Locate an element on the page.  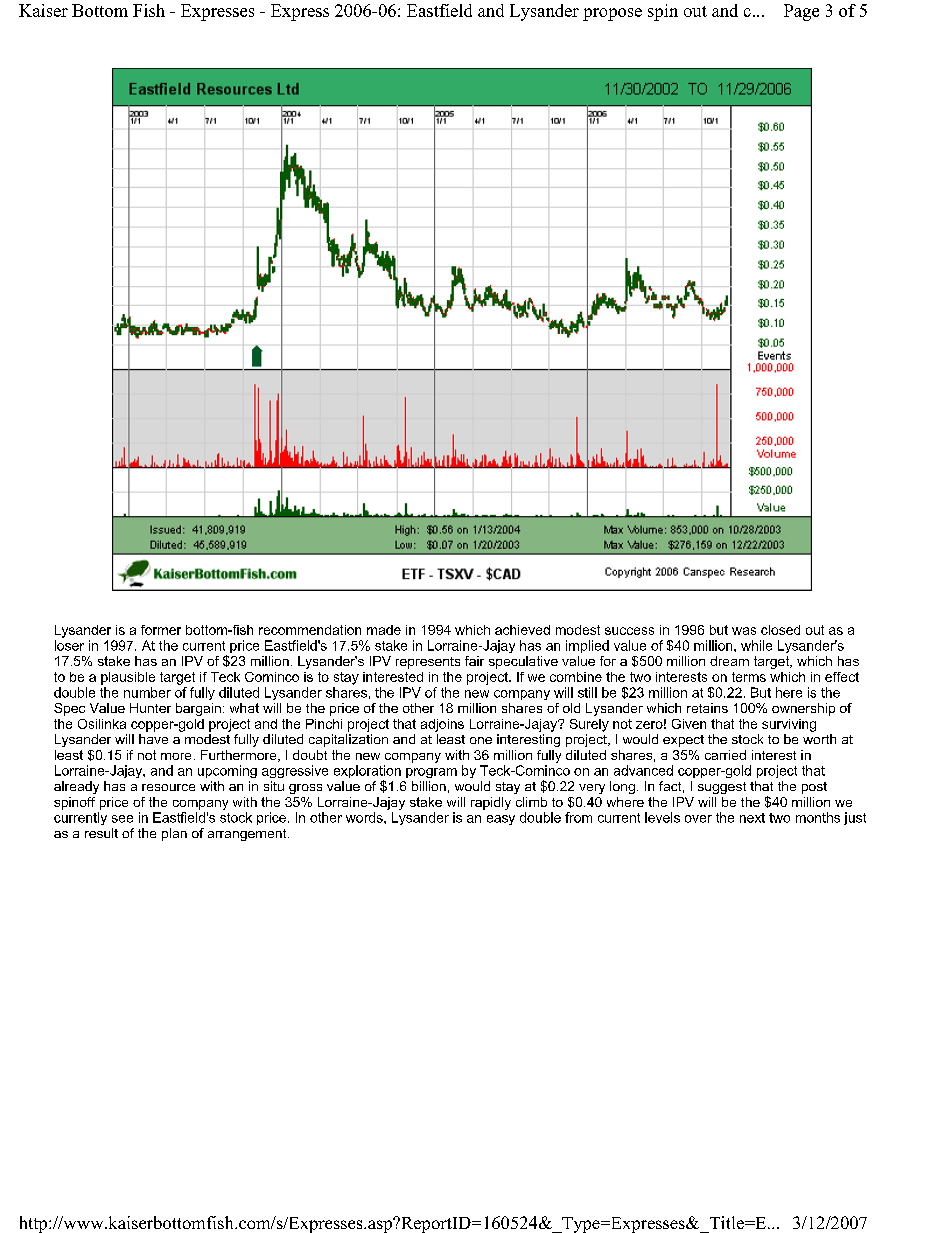
achieved is located at coordinates (522, 630).
